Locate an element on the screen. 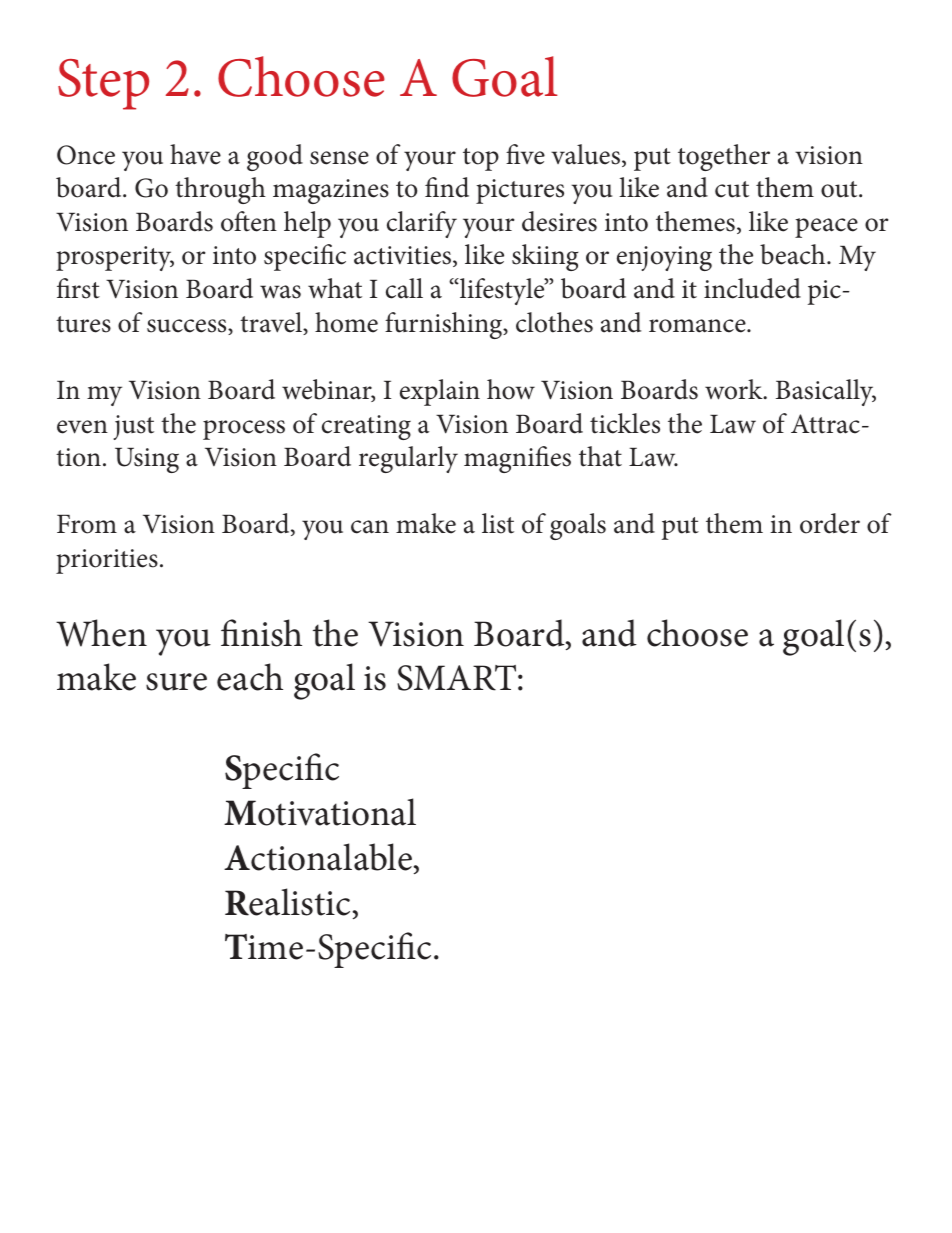  work is located at coordinates (735, 389).
